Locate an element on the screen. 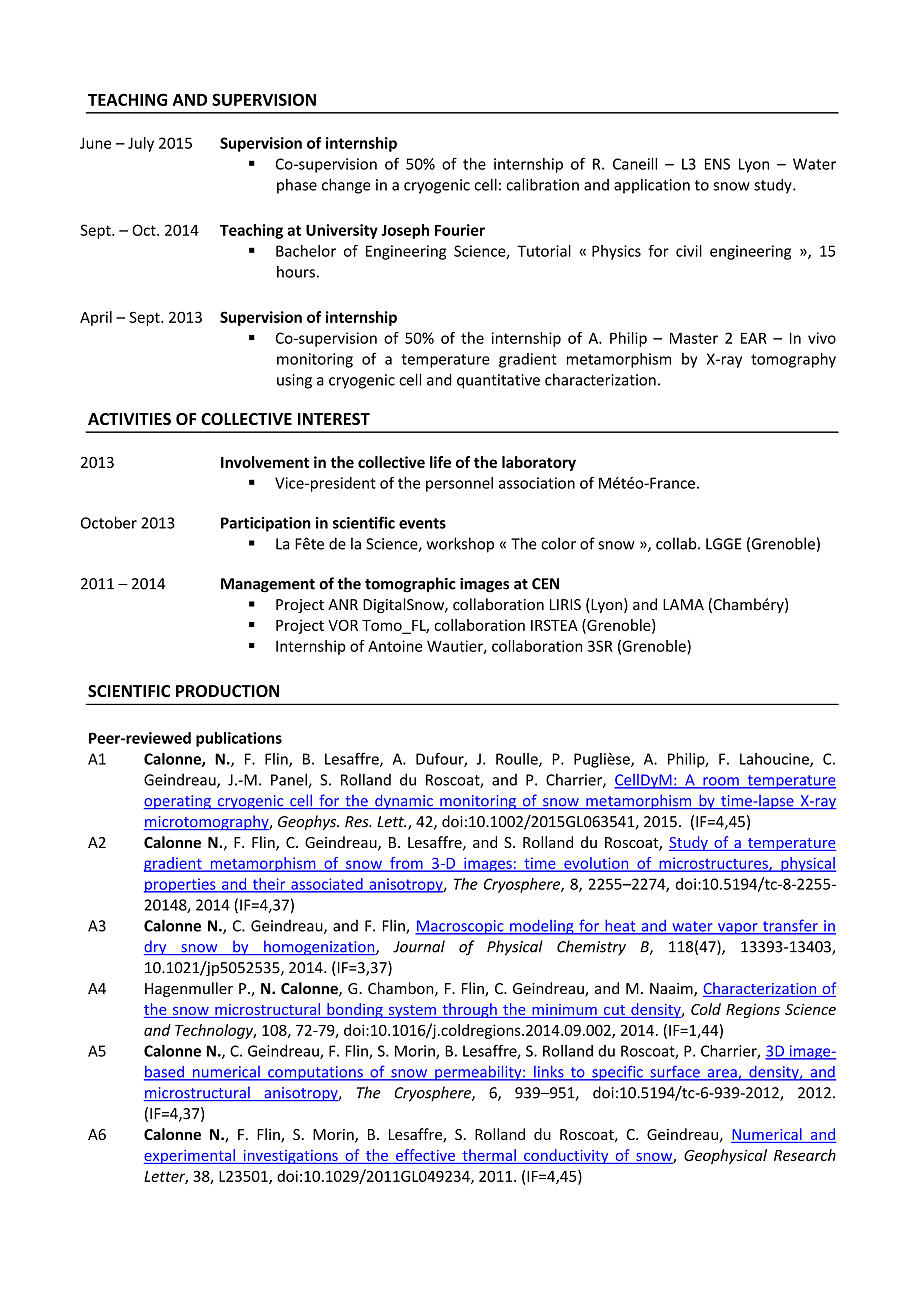 The width and height of the screenshot is (924, 1308). Antoine is located at coordinates (395, 646).
